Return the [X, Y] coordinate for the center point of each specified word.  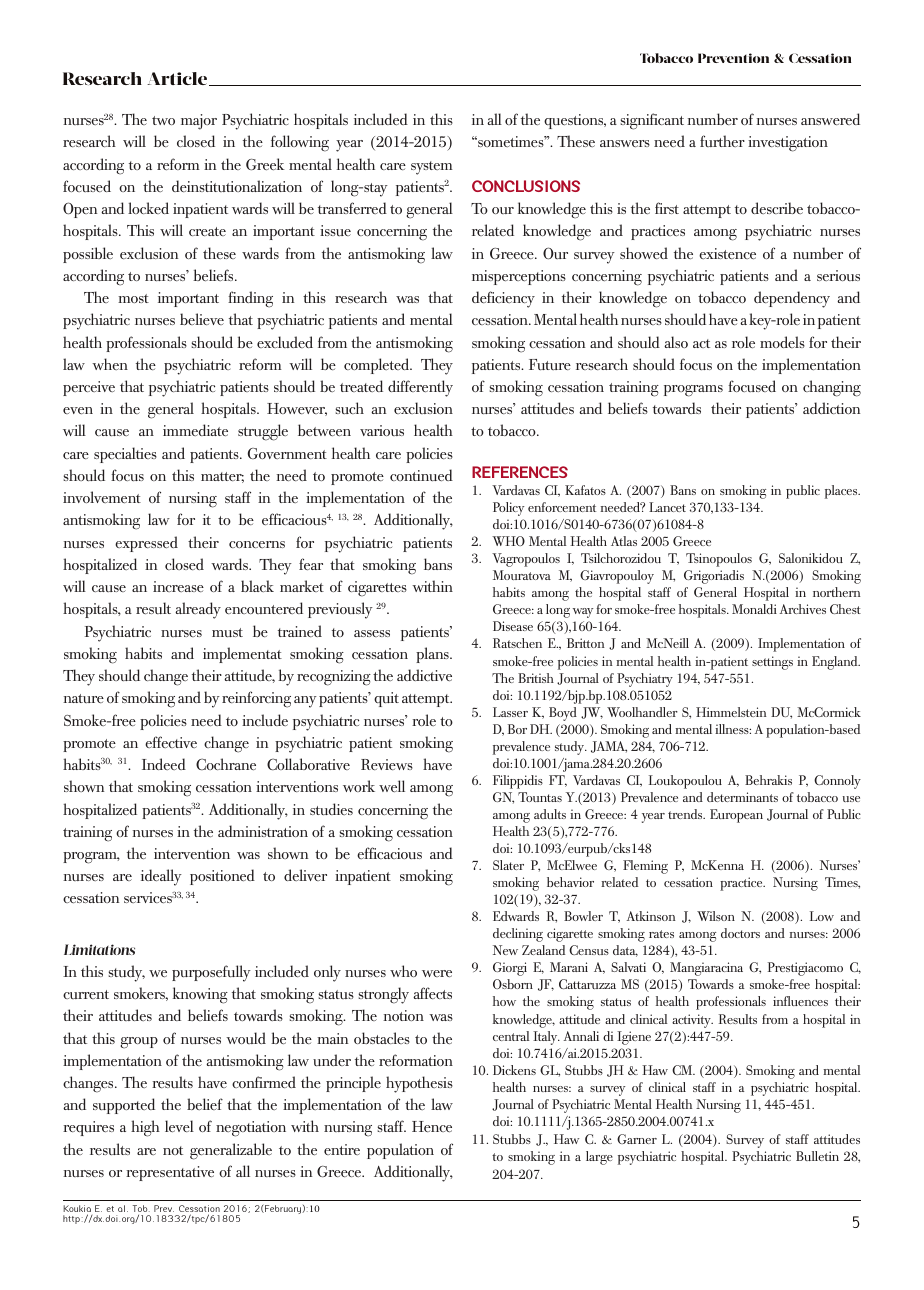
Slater [508, 865]
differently [420, 388]
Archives [803, 609]
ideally [161, 877]
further [722, 141]
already [198, 610]
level [179, 1126]
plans [433, 655]
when [110, 364]
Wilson [716, 916]
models [782, 342]
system [432, 168]
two [163, 120]
